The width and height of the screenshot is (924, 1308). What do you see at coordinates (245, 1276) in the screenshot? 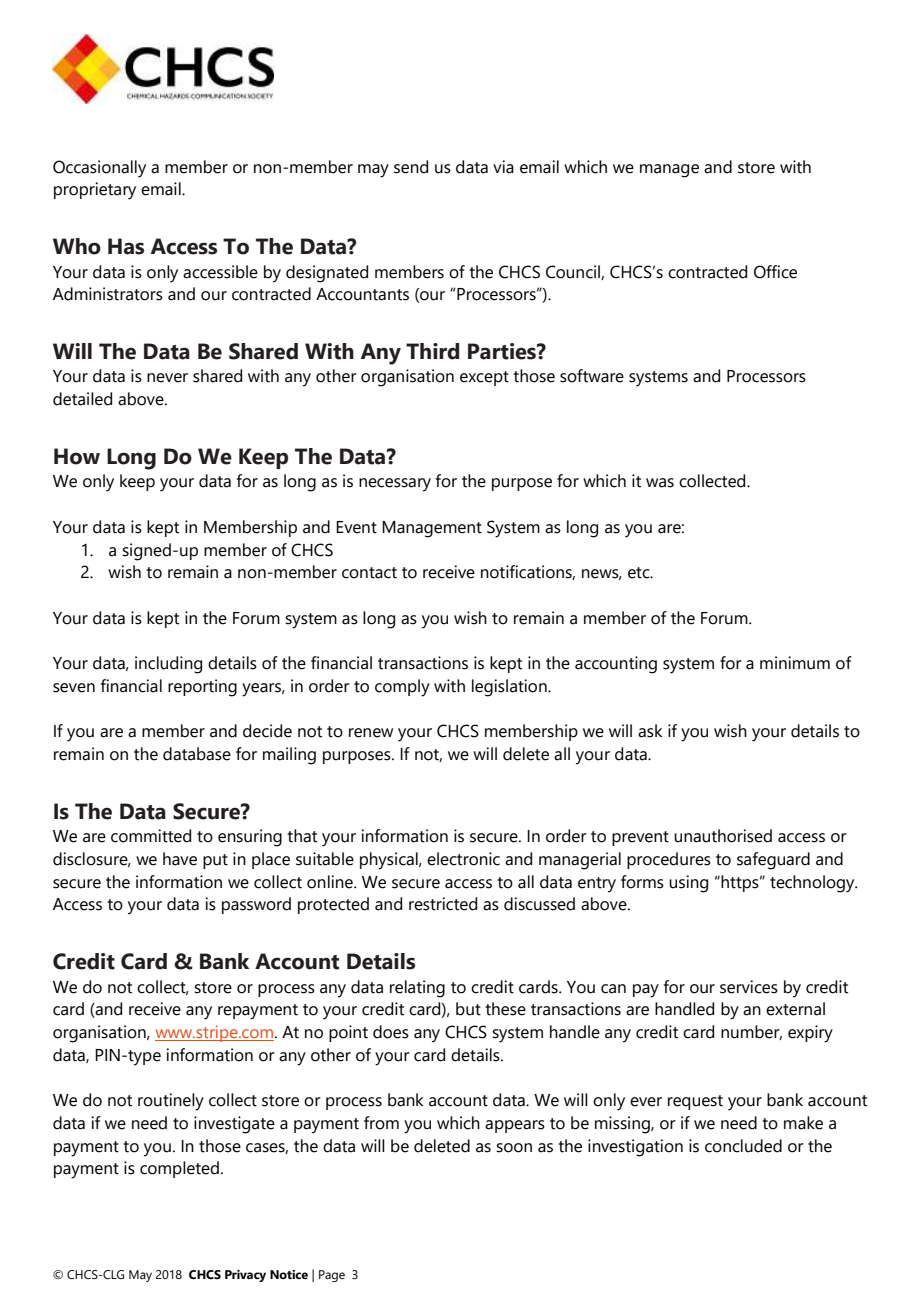
I see `Privacy` at bounding box center [245, 1276].
